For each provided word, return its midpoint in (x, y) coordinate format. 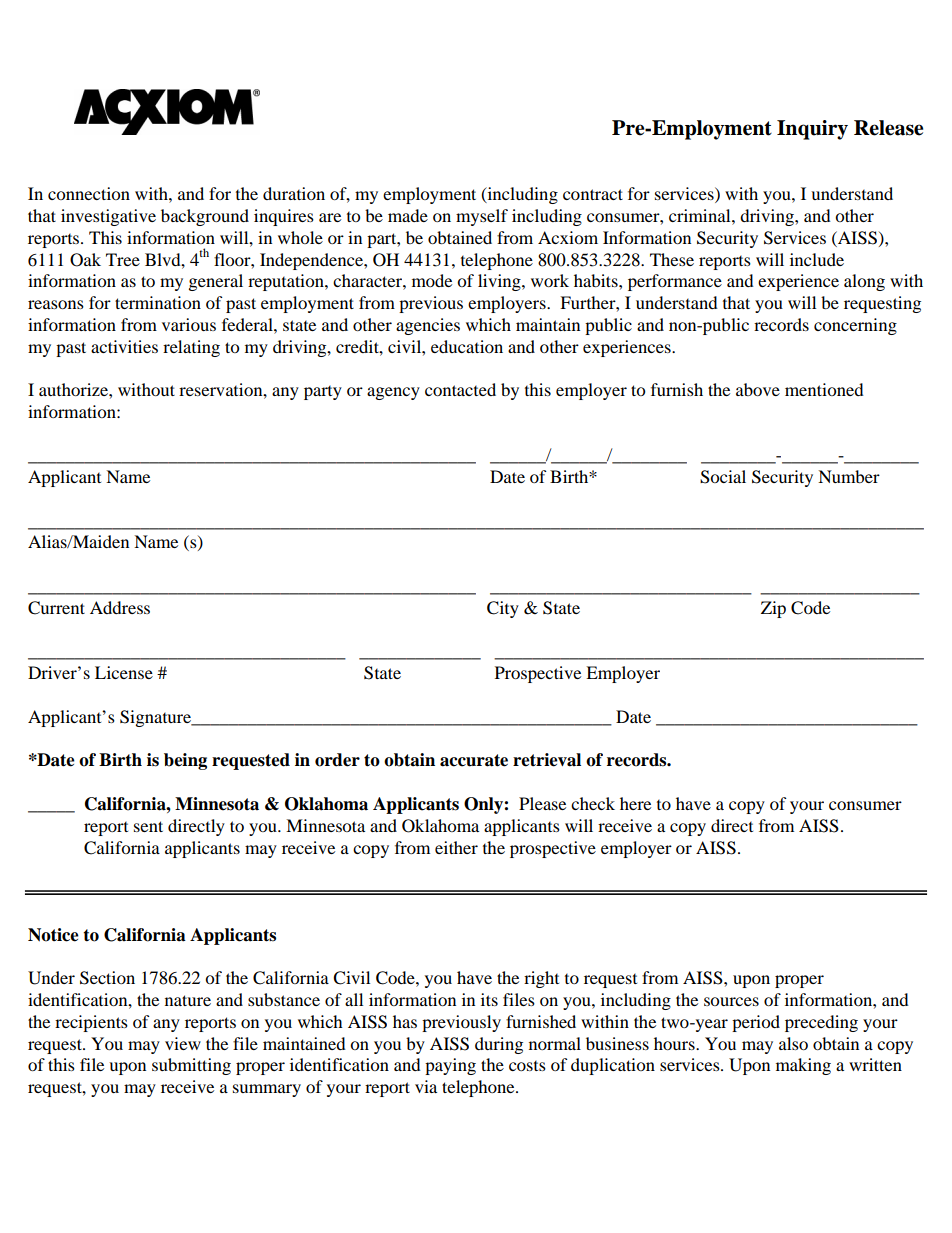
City (503, 609)
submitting (191, 1066)
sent (148, 826)
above (758, 389)
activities (124, 346)
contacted (460, 389)
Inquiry (812, 130)
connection (89, 193)
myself (482, 217)
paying (450, 1066)
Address (120, 607)
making (803, 1066)
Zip (773, 609)
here (635, 803)
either (456, 847)
